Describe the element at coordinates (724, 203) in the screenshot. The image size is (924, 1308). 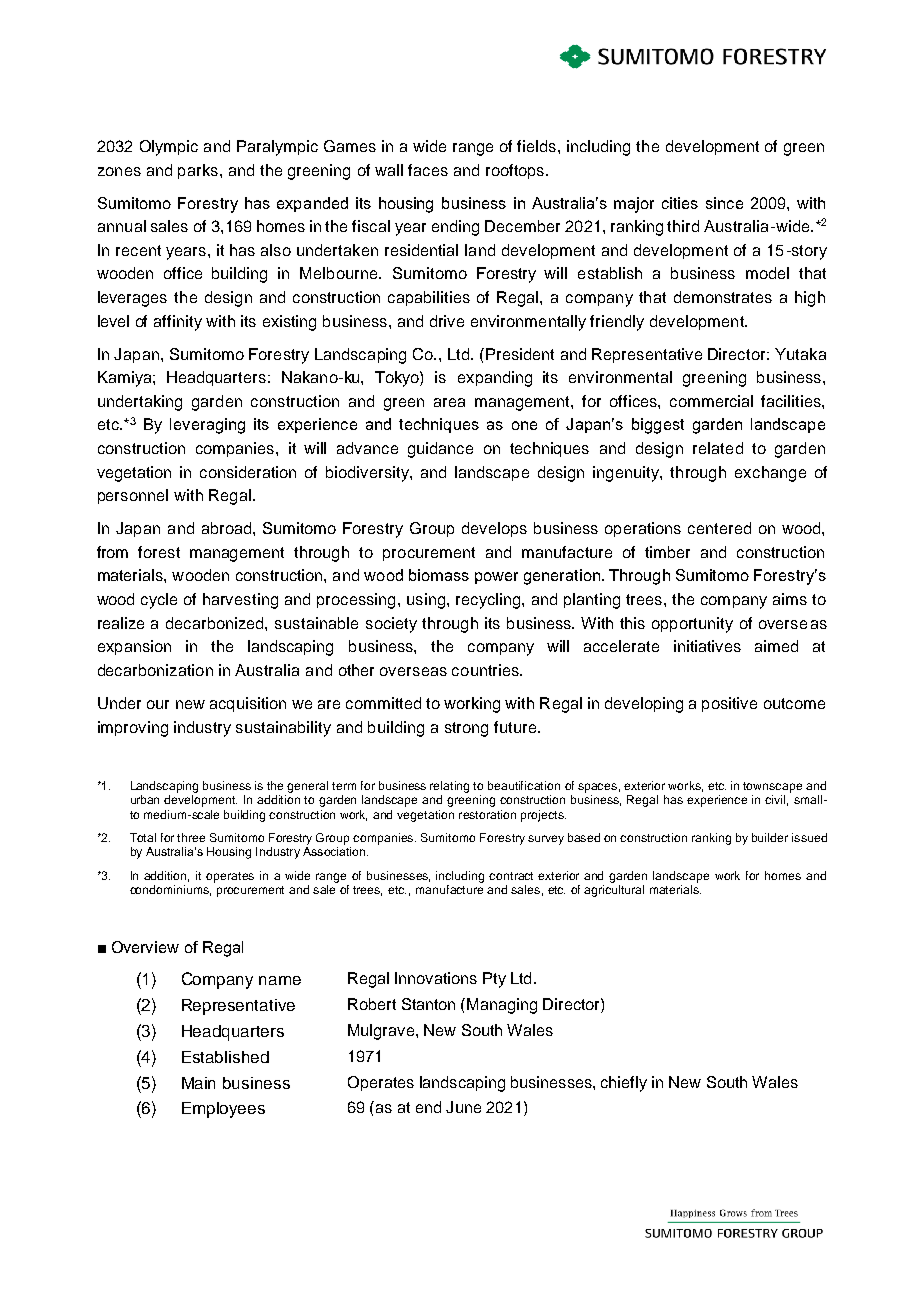
I see `since` at that location.
